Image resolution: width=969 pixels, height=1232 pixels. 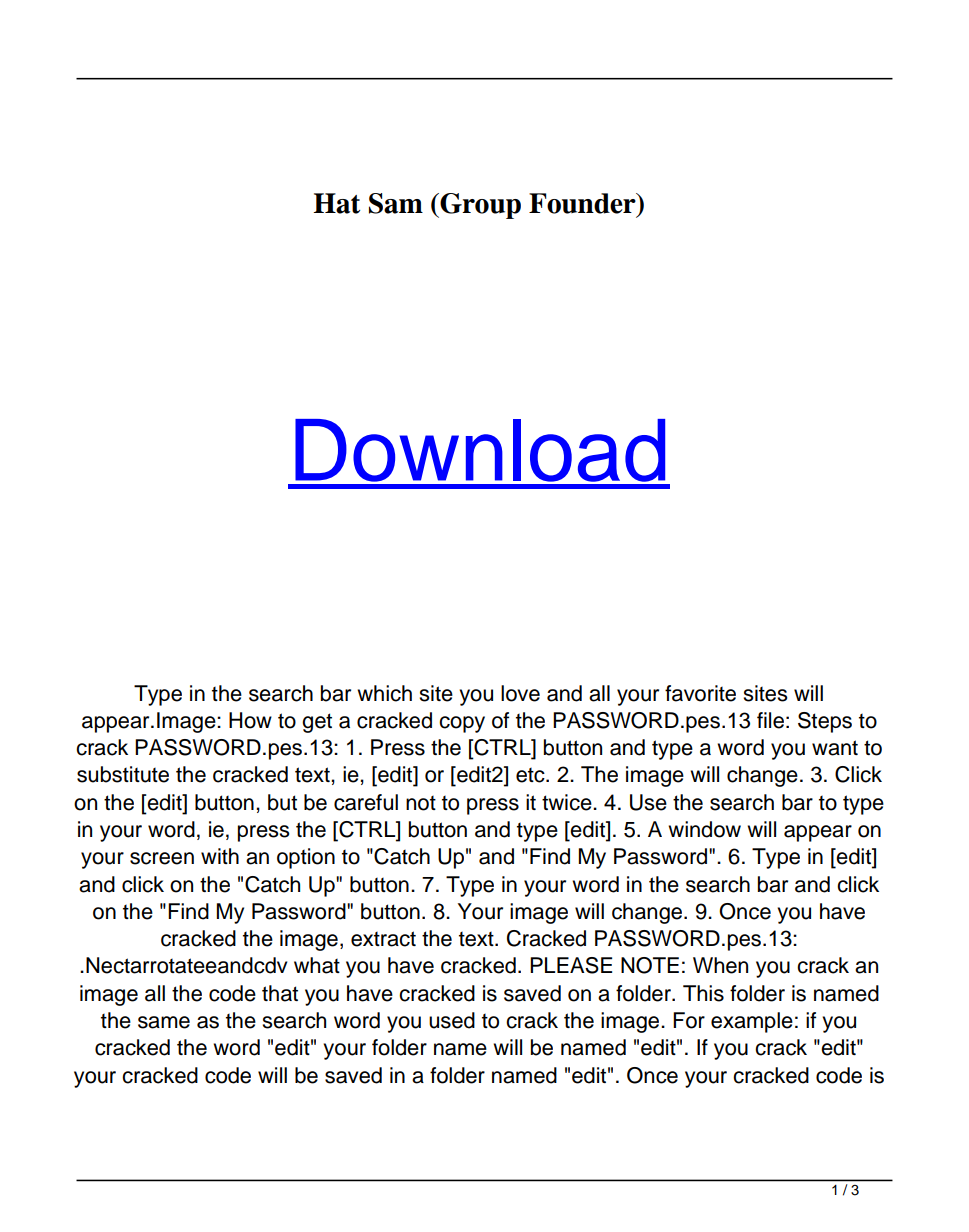 I want to click on which, so click(x=384, y=693).
